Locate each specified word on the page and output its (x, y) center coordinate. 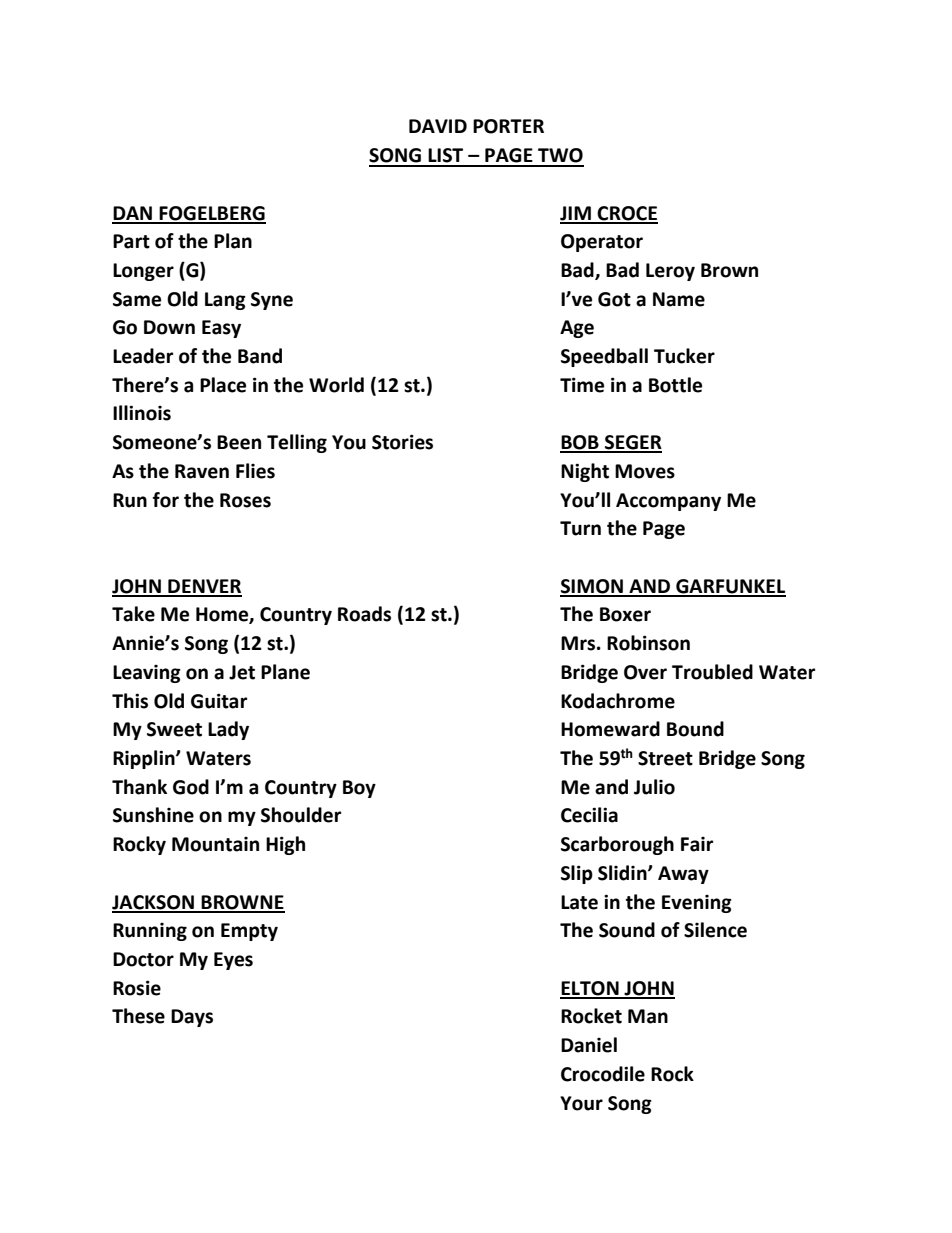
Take (133, 614)
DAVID (438, 126)
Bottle (675, 385)
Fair (697, 844)
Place (223, 385)
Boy (359, 789)
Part (131, 241)
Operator (602, 243)
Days (192, 1018)
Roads (364, 614)
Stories (402, 442)
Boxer (625, 614)
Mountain (215, 844)
